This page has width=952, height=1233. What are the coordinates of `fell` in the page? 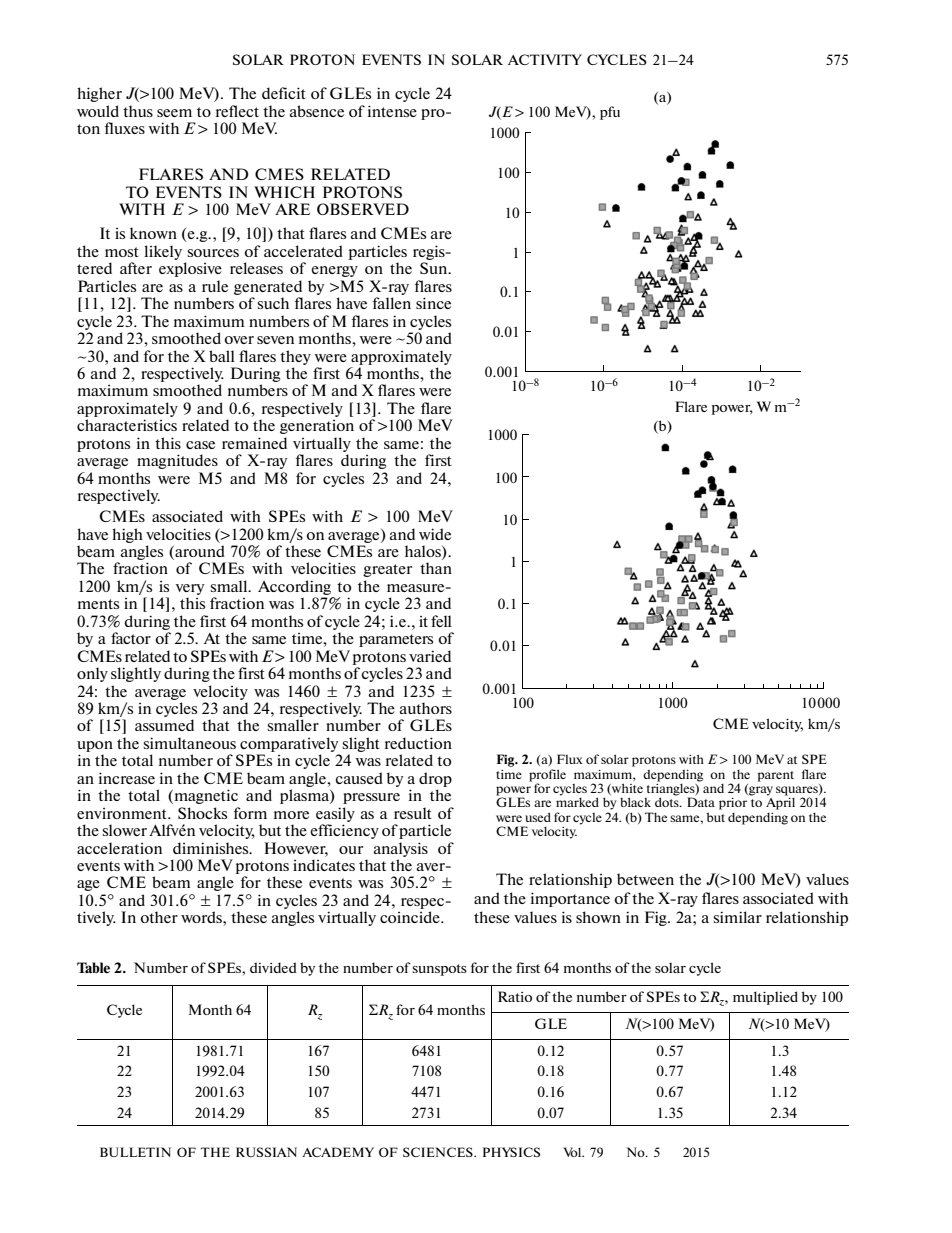 It's located at (441, 621).
